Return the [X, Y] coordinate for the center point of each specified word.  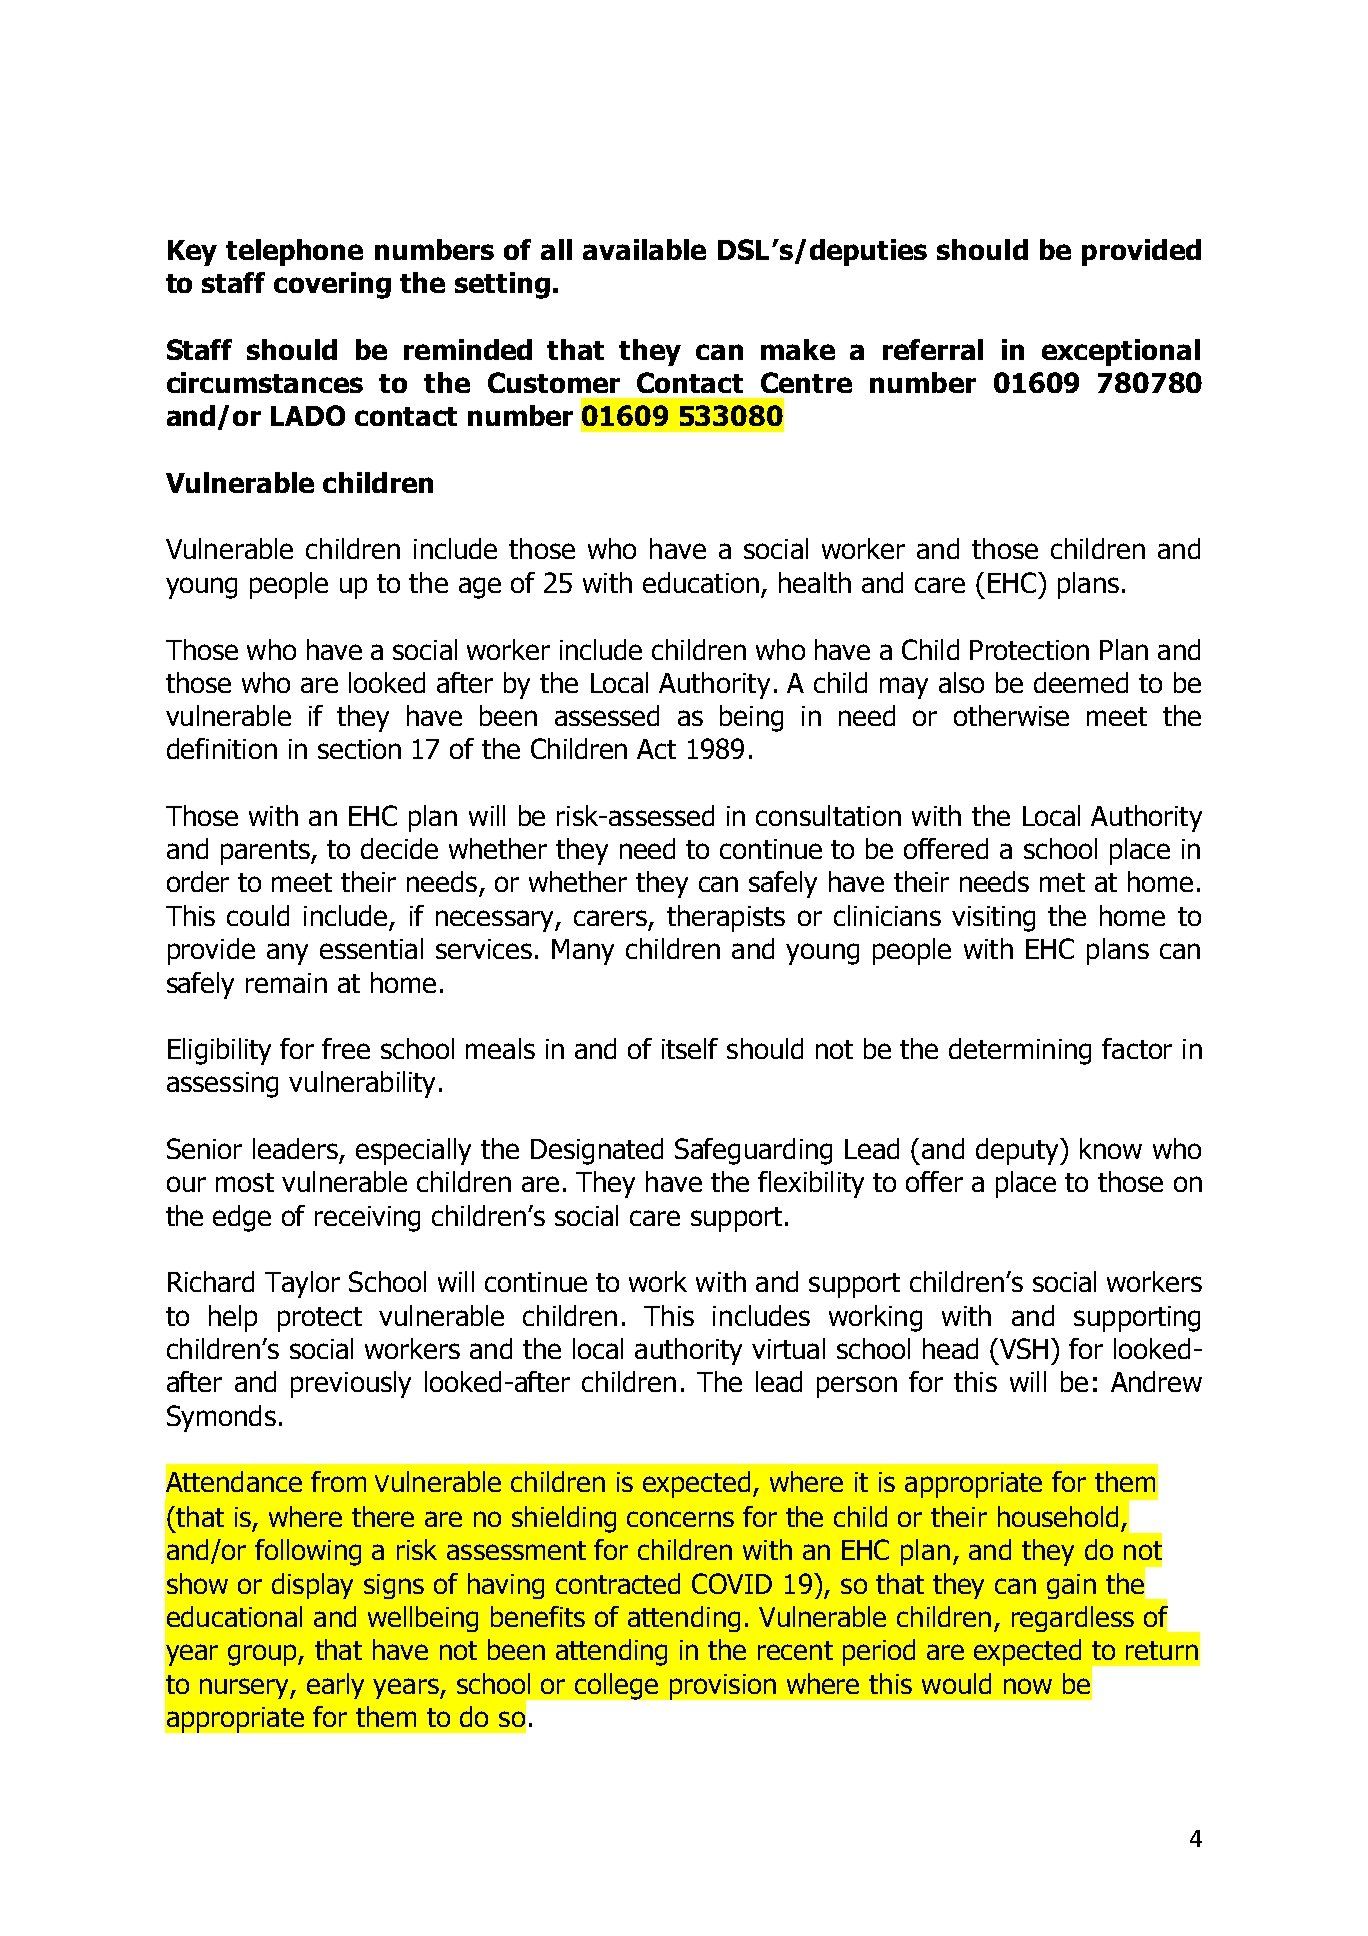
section [359, 749]
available [644, 249]
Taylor [302, 1284]
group [263, 1655]
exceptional [1121, 352]
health [815, 582]
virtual [788, 1348]
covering [332, 285]
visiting [993, 919]
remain [286, 983]
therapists [726, 918]
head [950, 1348]
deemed [1081, 682]
